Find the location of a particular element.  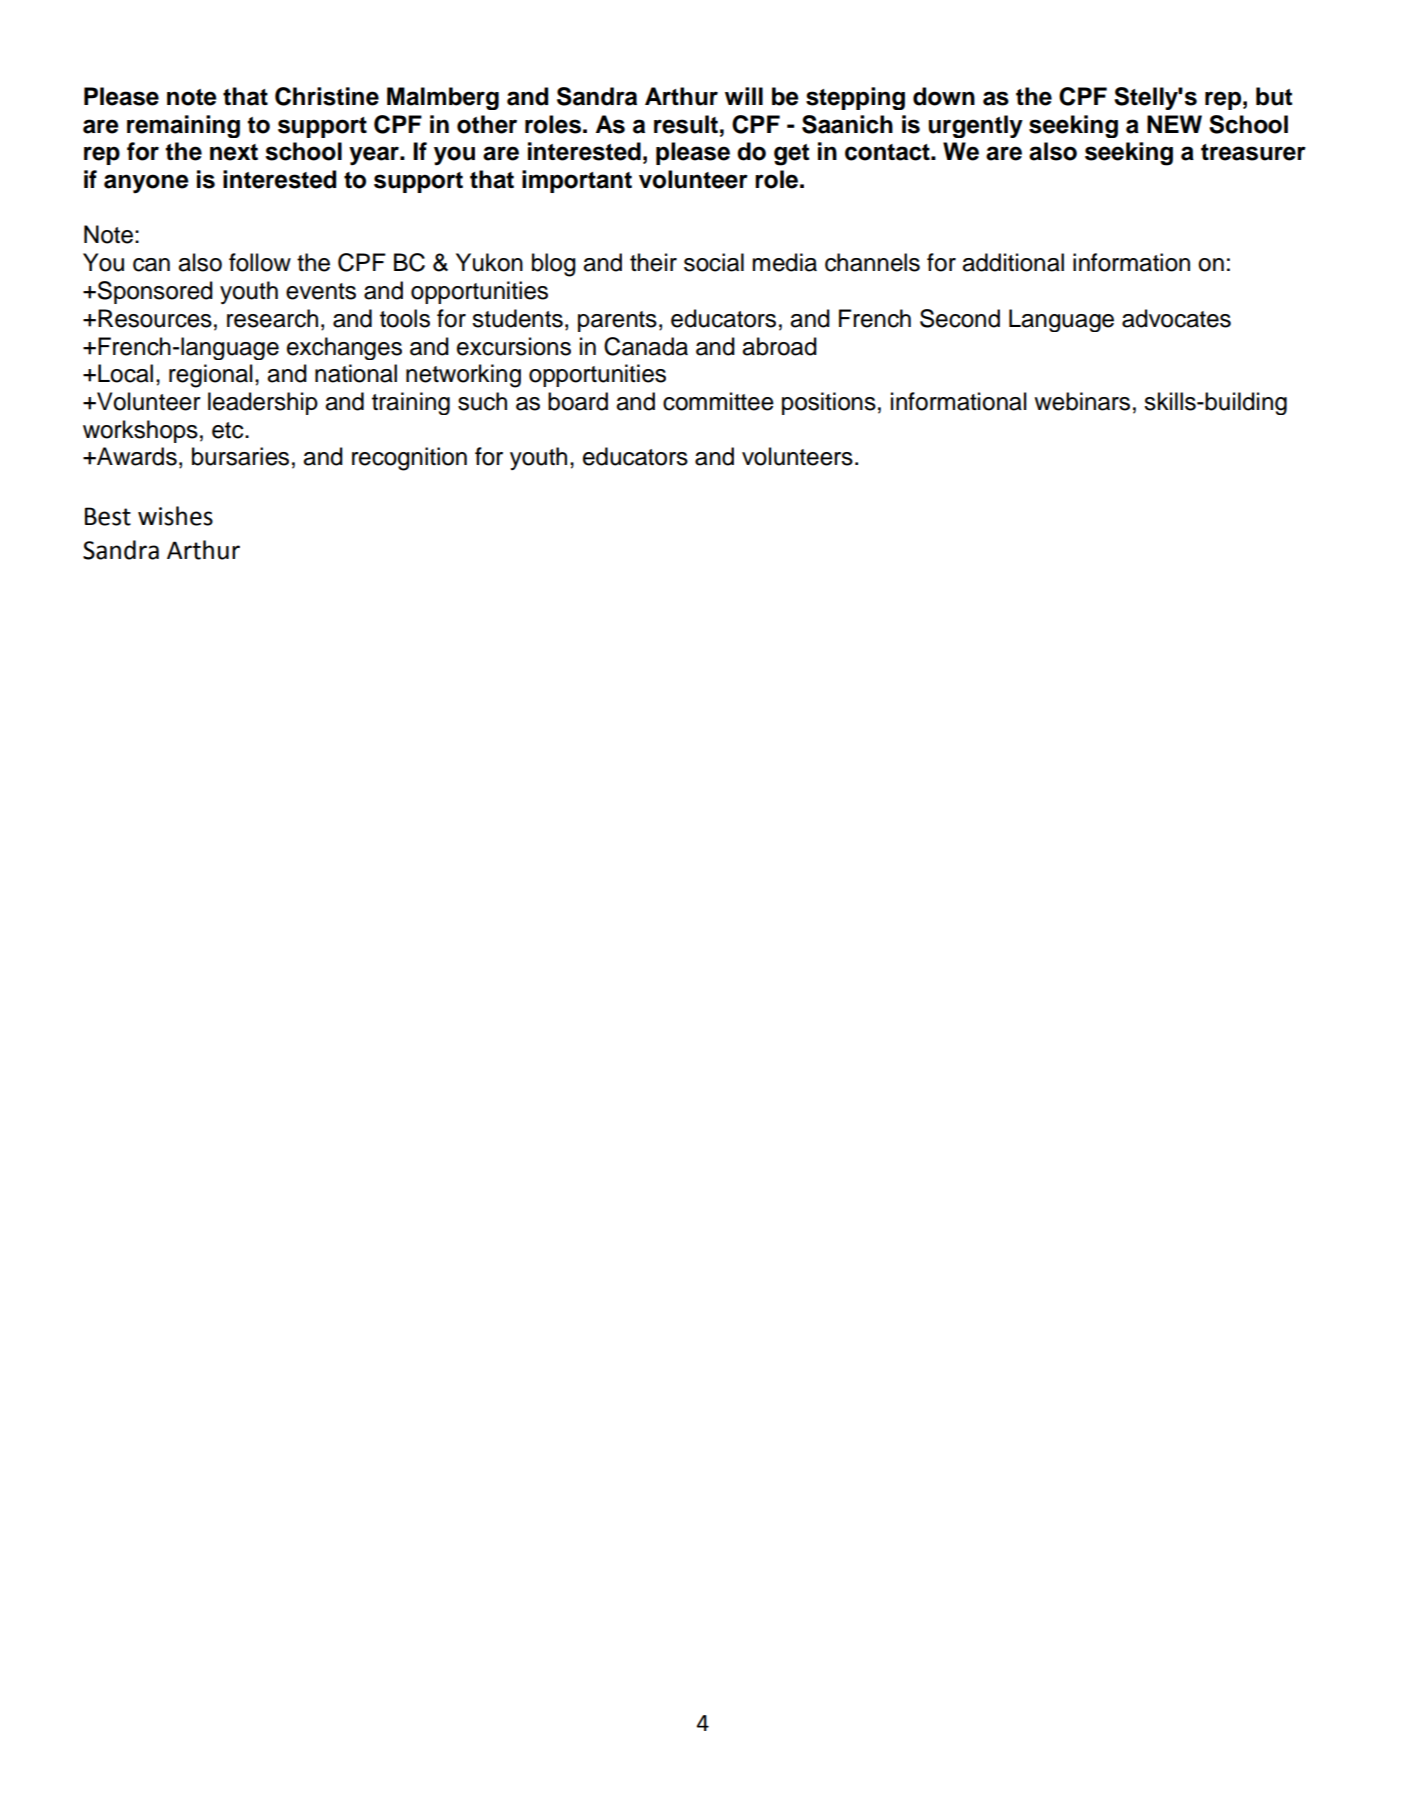

research is located at coordinates (272, 318).
